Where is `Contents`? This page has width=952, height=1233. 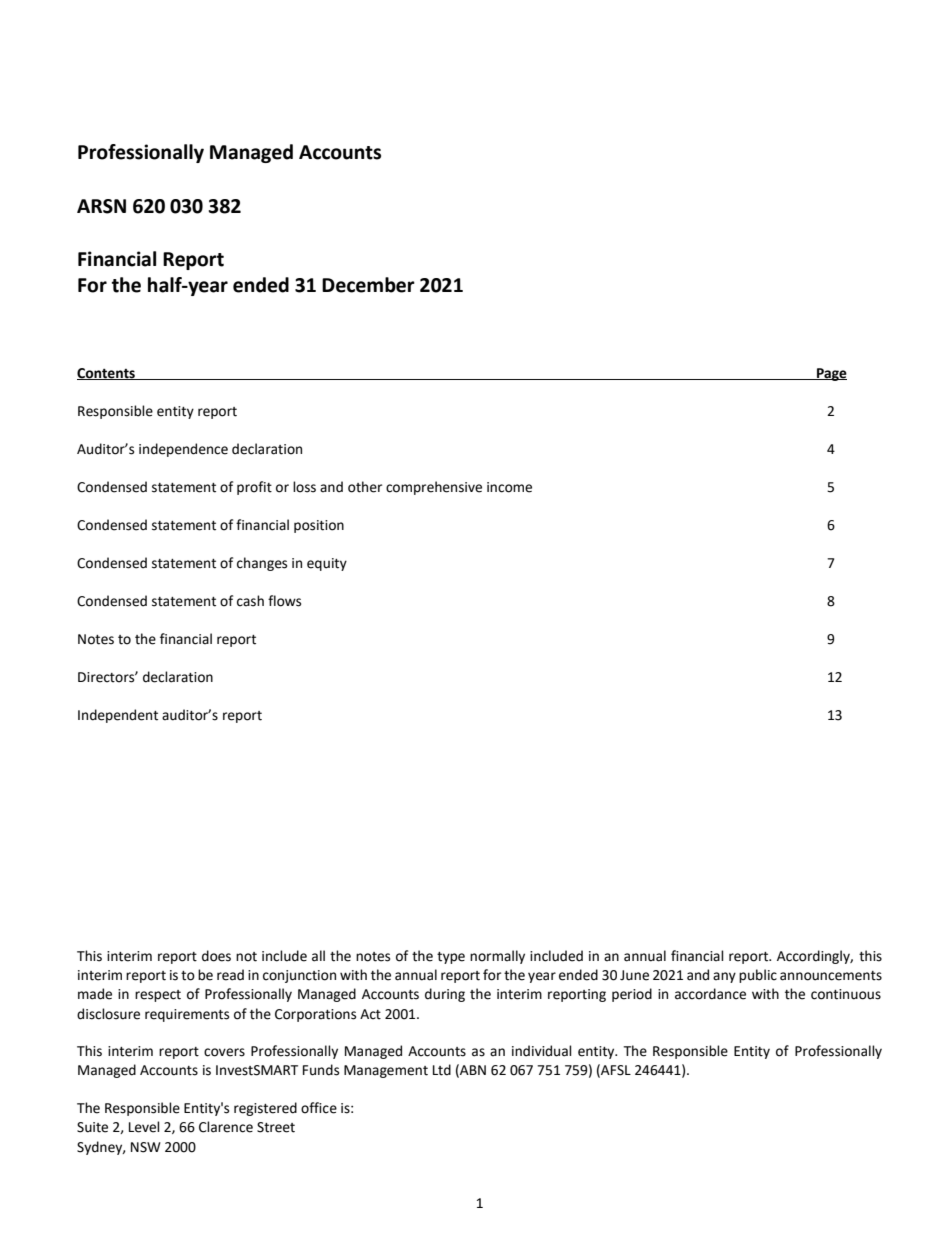
Contents is located at coordinates (107, 374).
